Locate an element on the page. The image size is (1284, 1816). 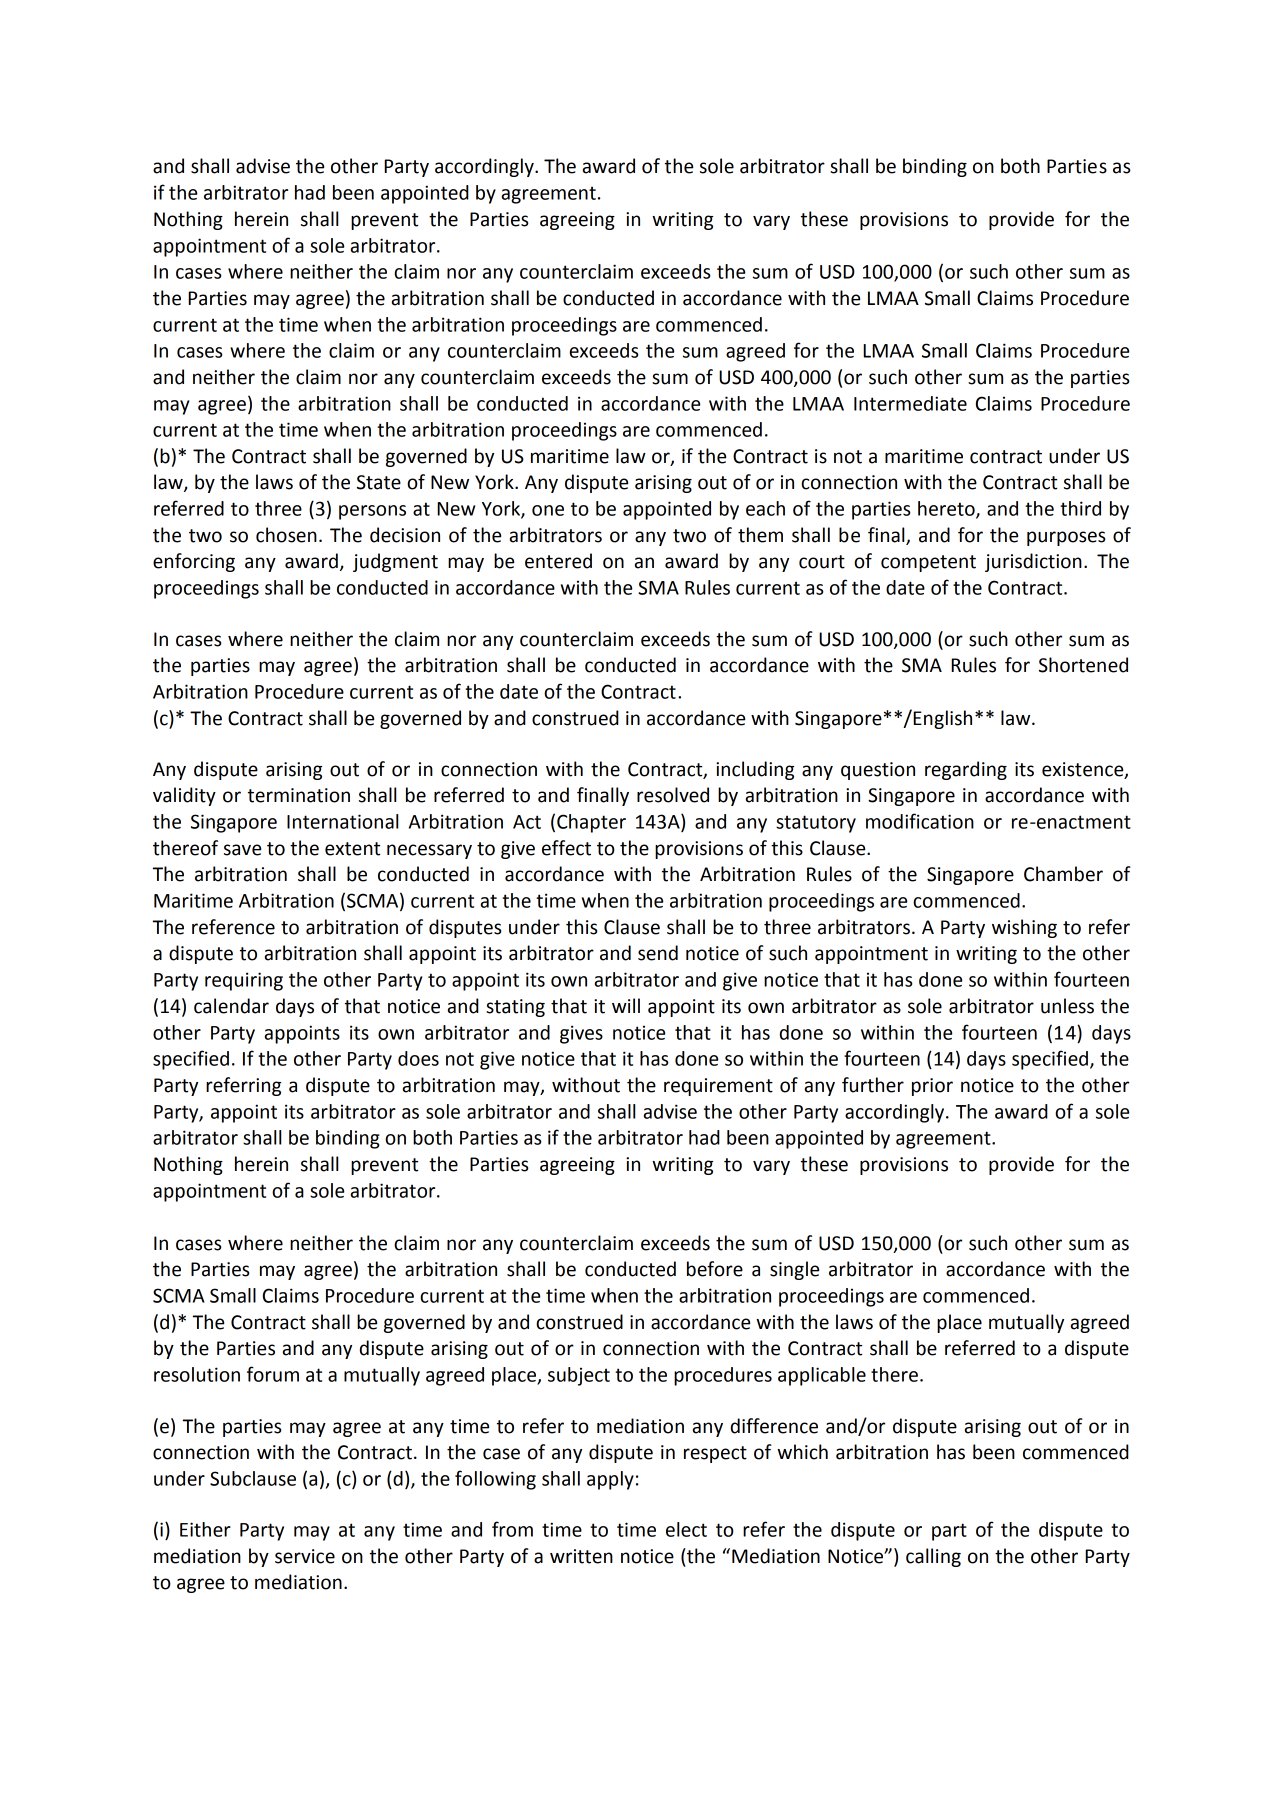
will is located at coordinates (626, 1005).
